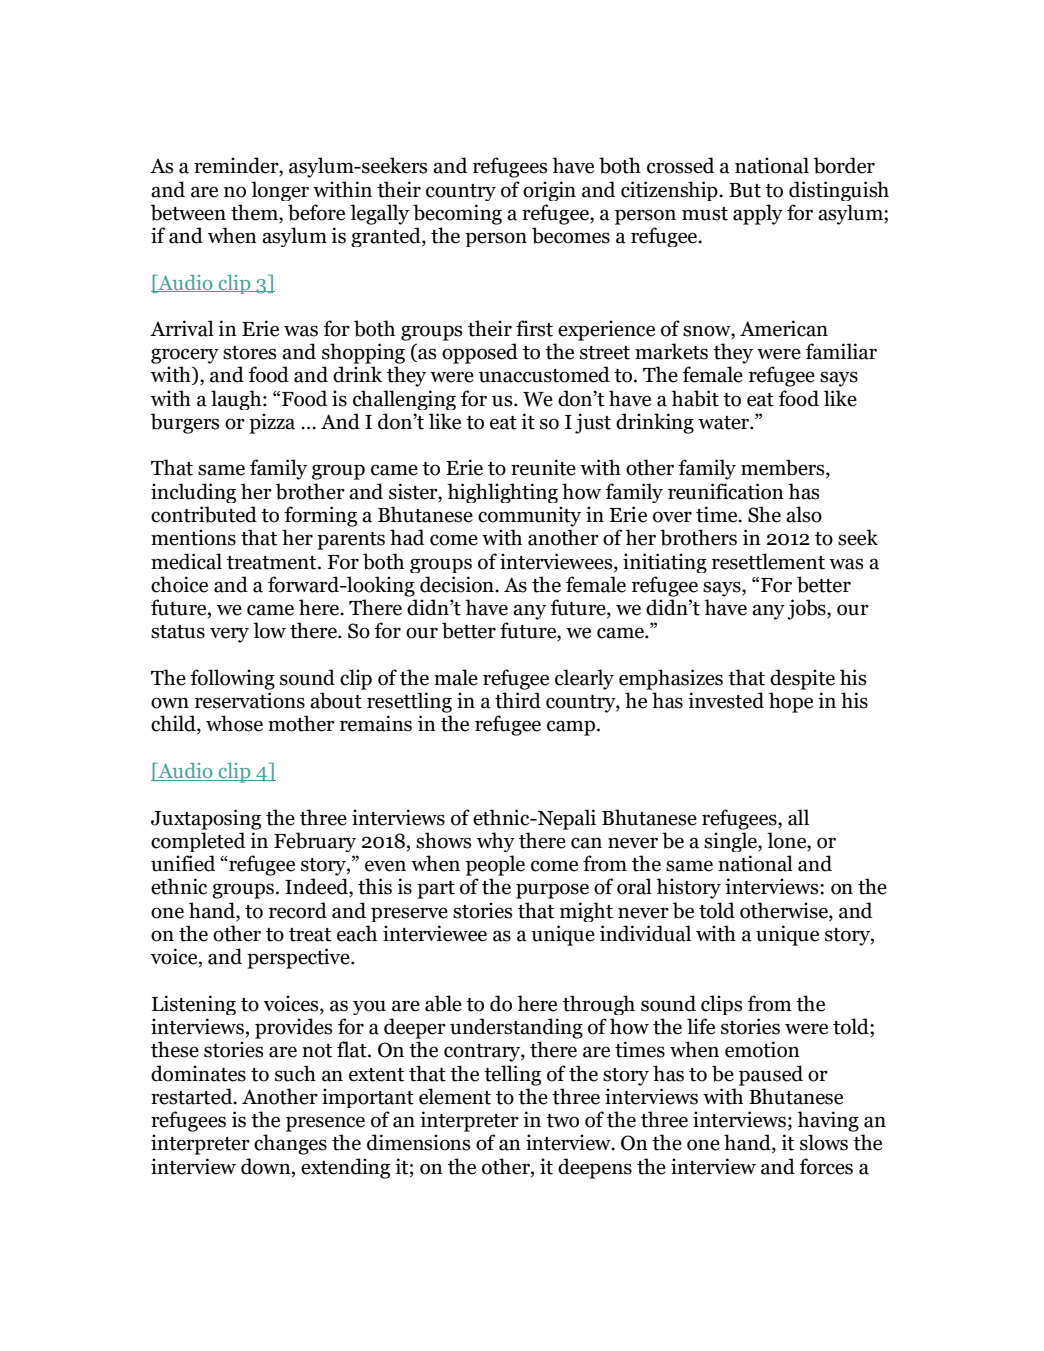  I want to click on them, so click(255, 213).
